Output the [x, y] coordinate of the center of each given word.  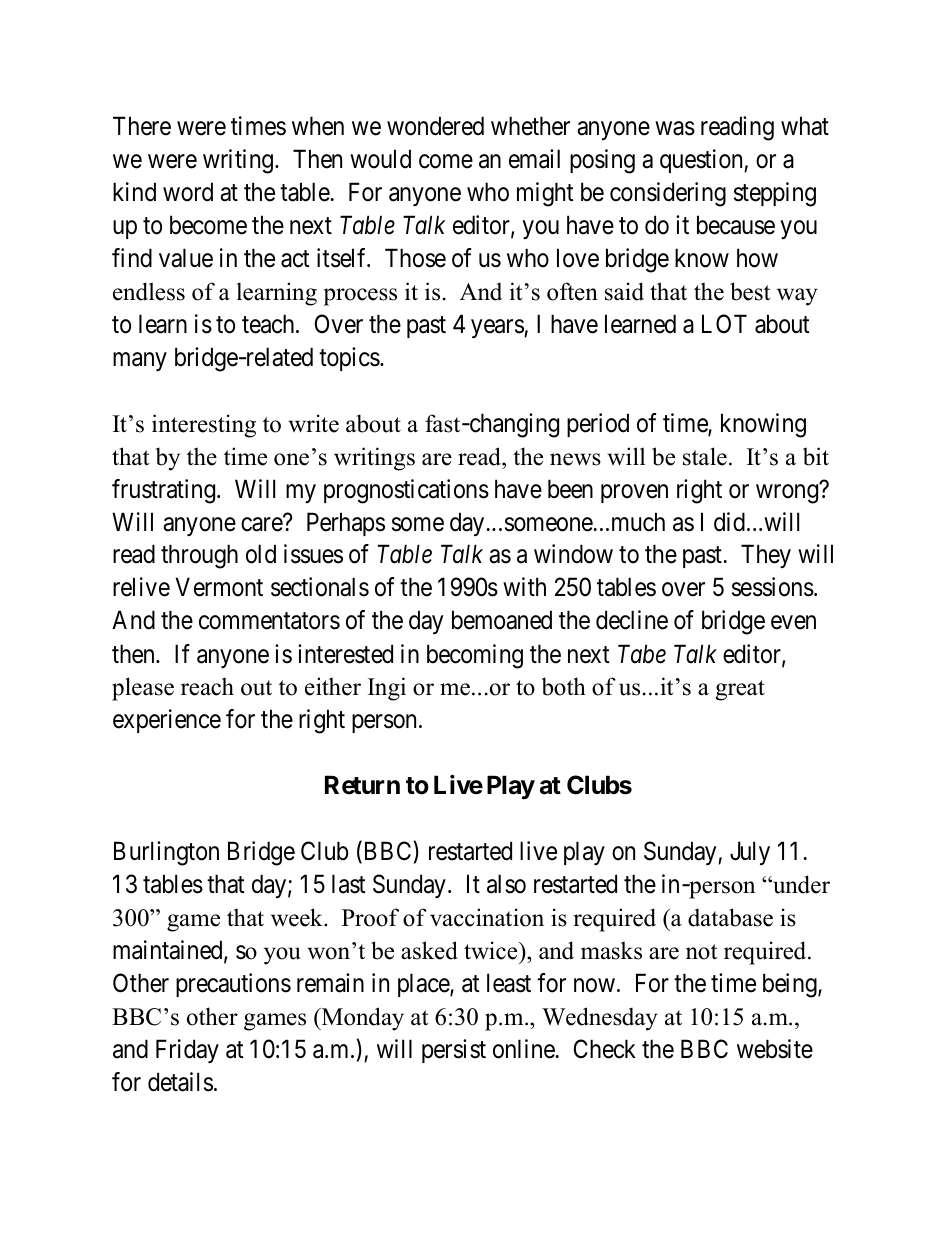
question [702, 161]
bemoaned [502, 620]
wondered [435, 126]
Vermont [219, 587]
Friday [187, 1051]
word [188, 192]
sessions [773, 587]
